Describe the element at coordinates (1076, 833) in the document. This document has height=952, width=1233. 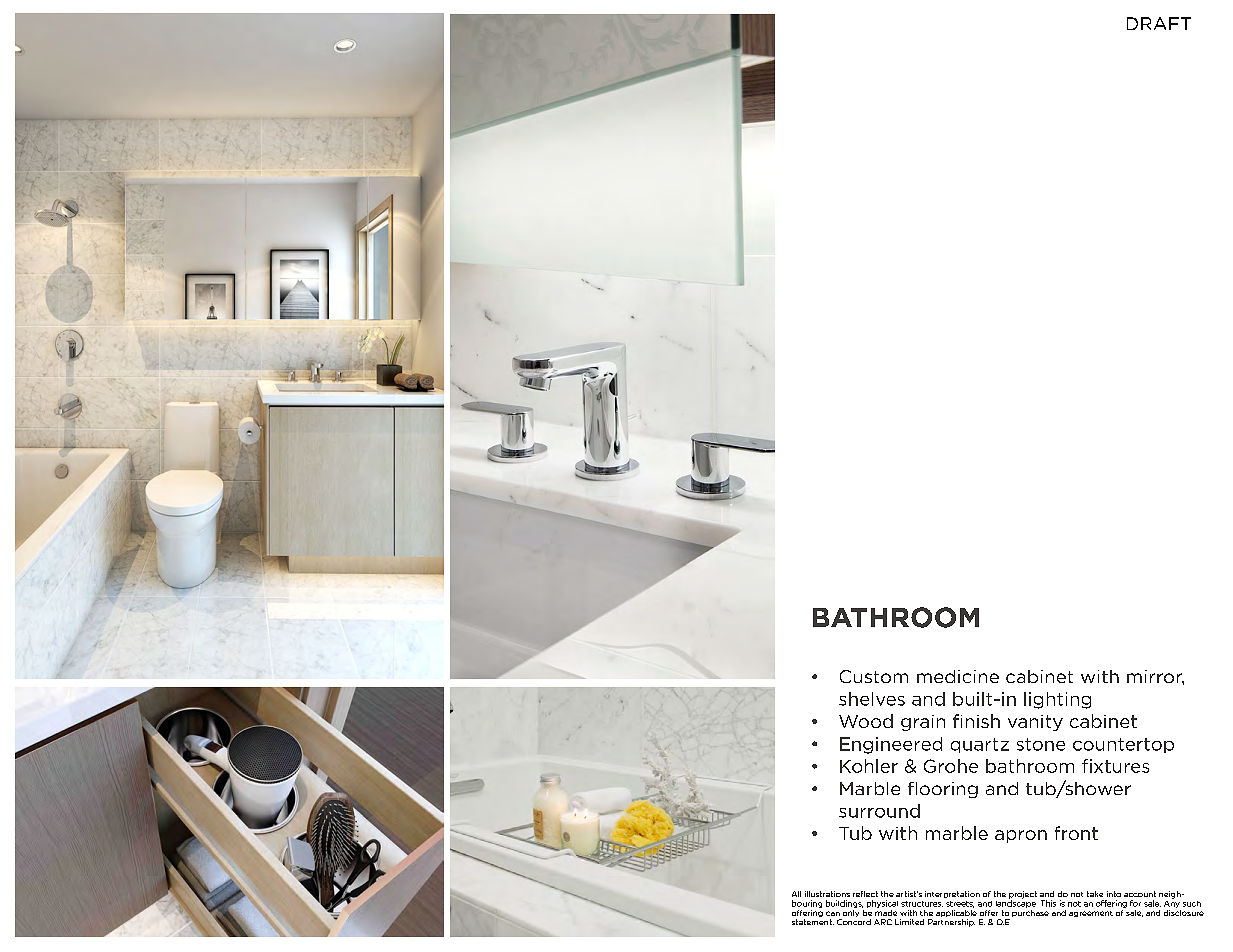
I see `front` at that location.
